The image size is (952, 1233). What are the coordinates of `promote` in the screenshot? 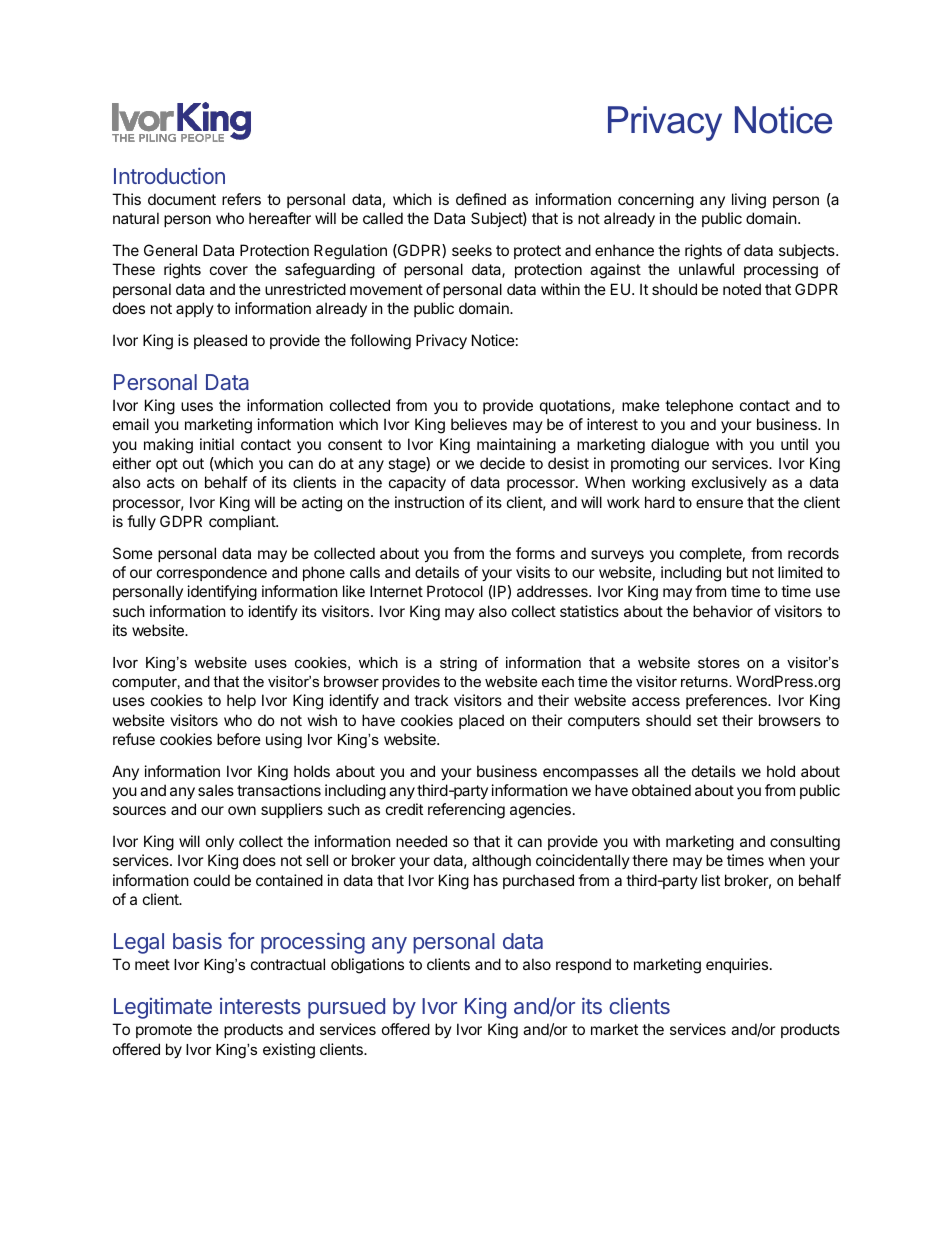 It's located at (164, 1031).
